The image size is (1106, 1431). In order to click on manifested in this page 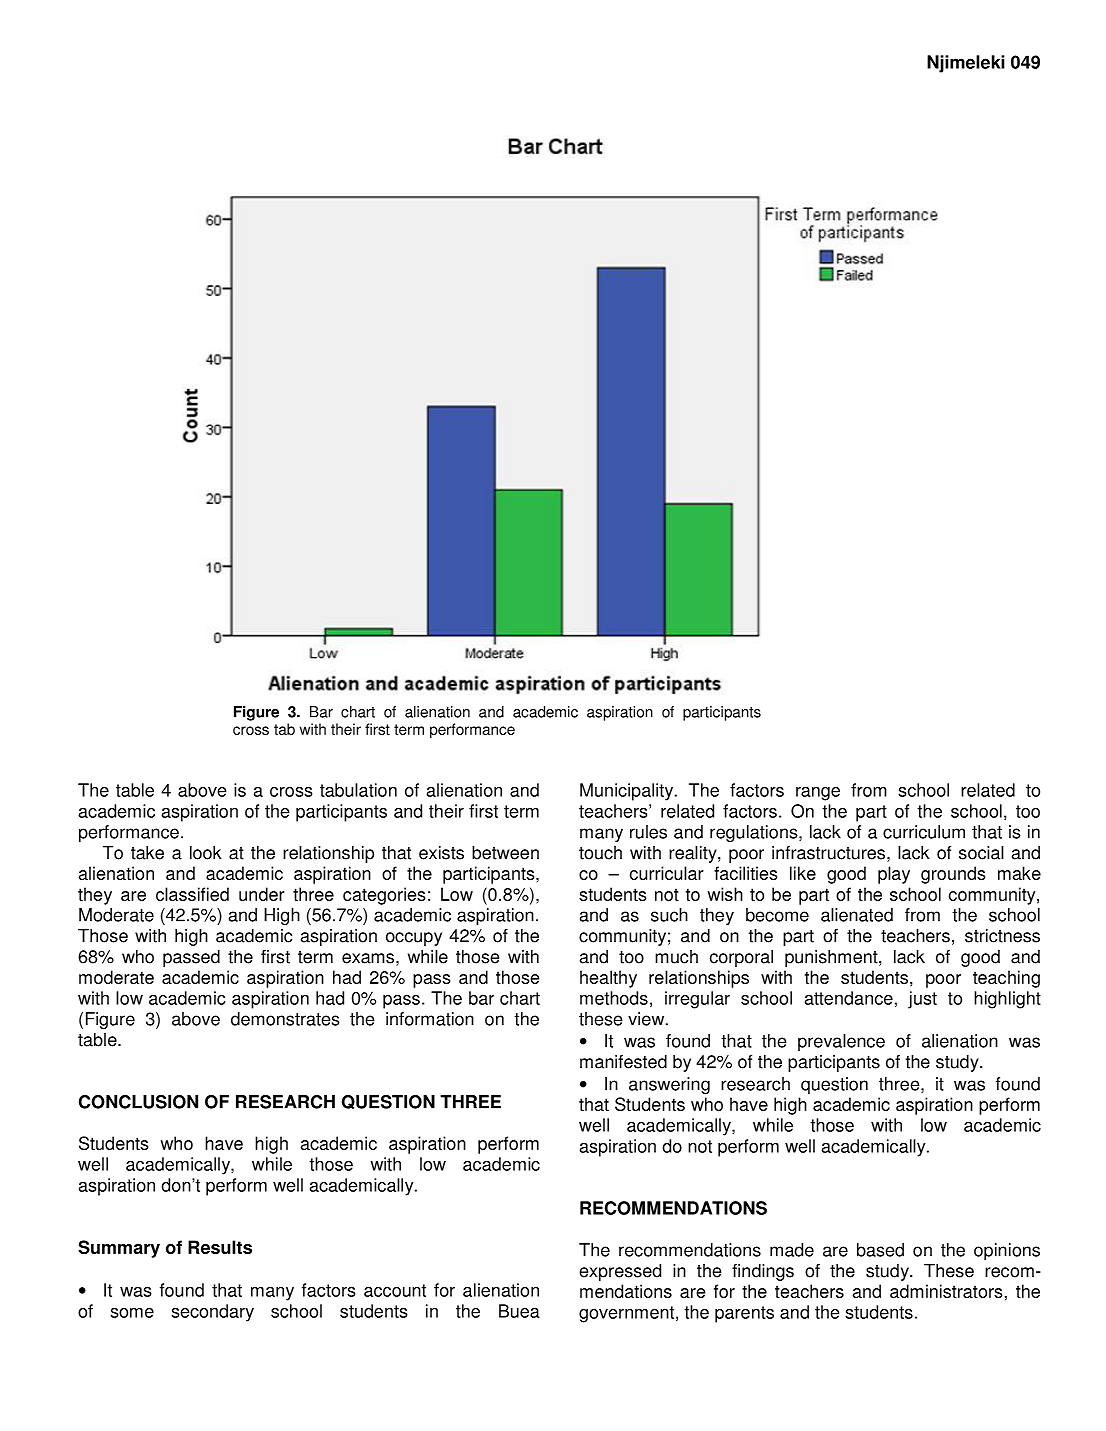, I will do `click(623, 1062)`.
